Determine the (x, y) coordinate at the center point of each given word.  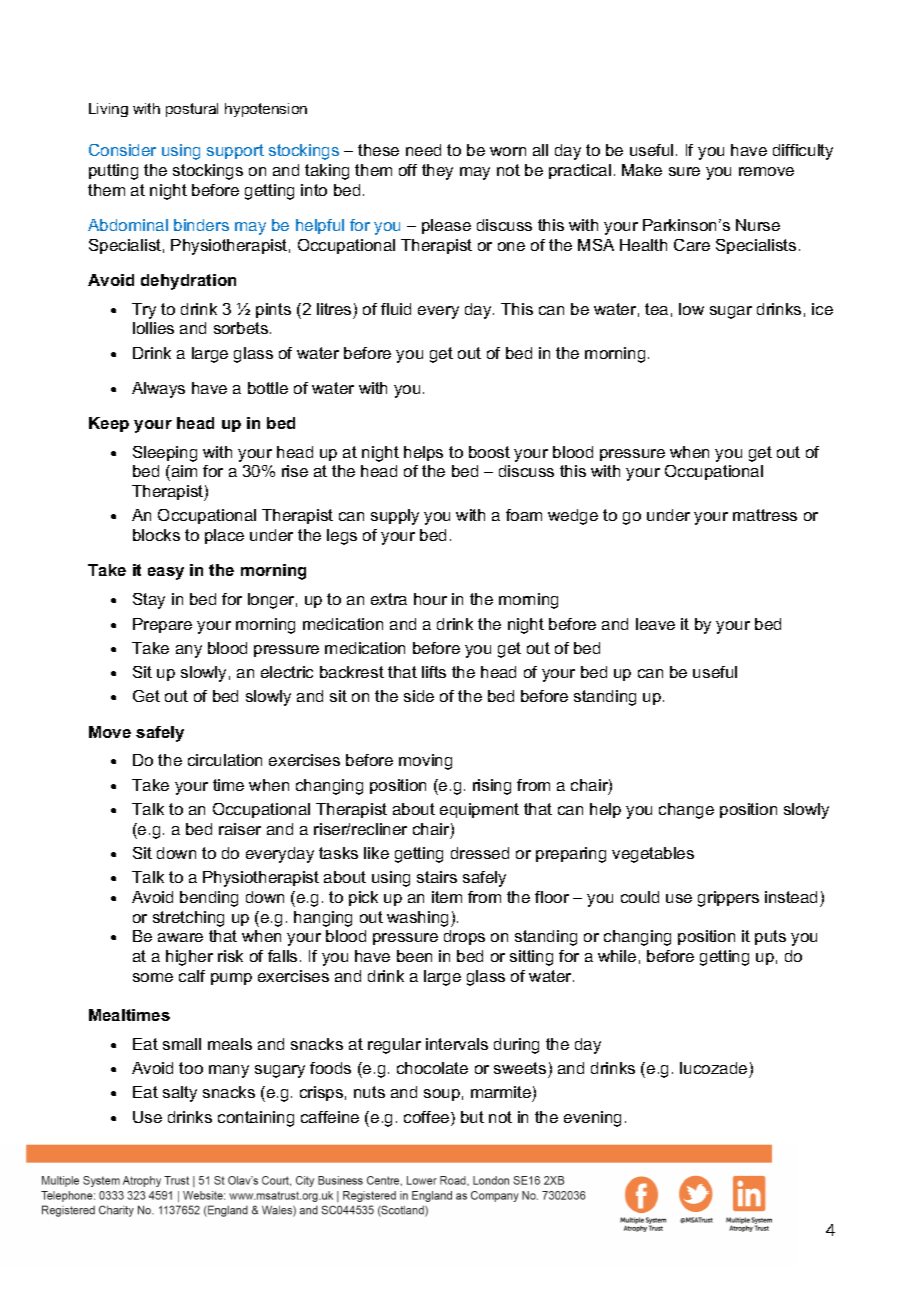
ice (822, 309)
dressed (480, 853)
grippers (728, 899)
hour (430, 599)
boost (489, 452)
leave (655, 624)
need (423, 150)
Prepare (162, 625)
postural (192, 110)
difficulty (803, 152)
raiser (240, 829)
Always (158, 390)
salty (180, 1094)
